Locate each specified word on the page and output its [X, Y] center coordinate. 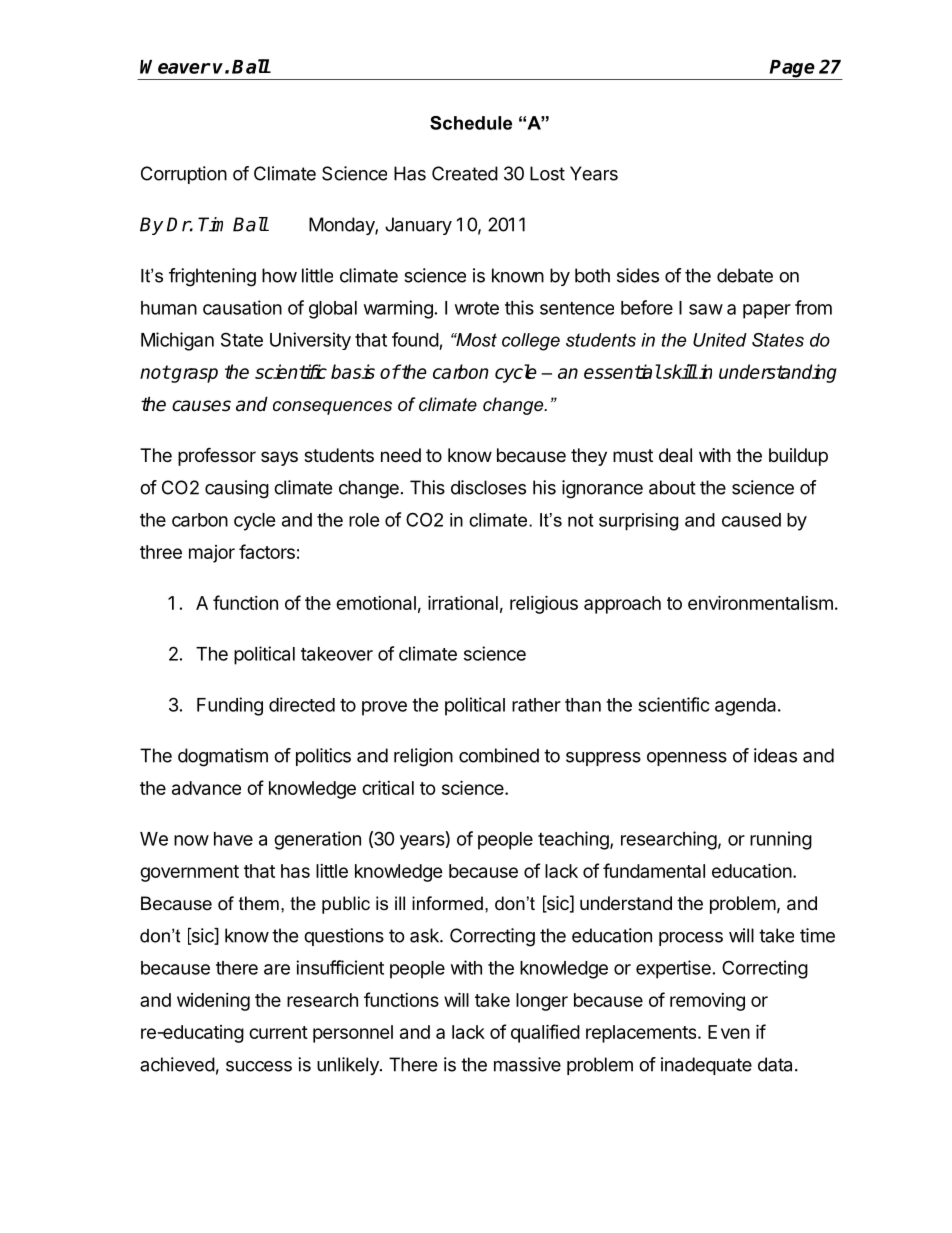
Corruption [184, 175]
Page [792, 70]
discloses [488, 487]
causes [201, 406]
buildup [798, 457]
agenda [747, 707]
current [278, 1032]
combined [499, 755]
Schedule [471, 123]
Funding [230, 706]
